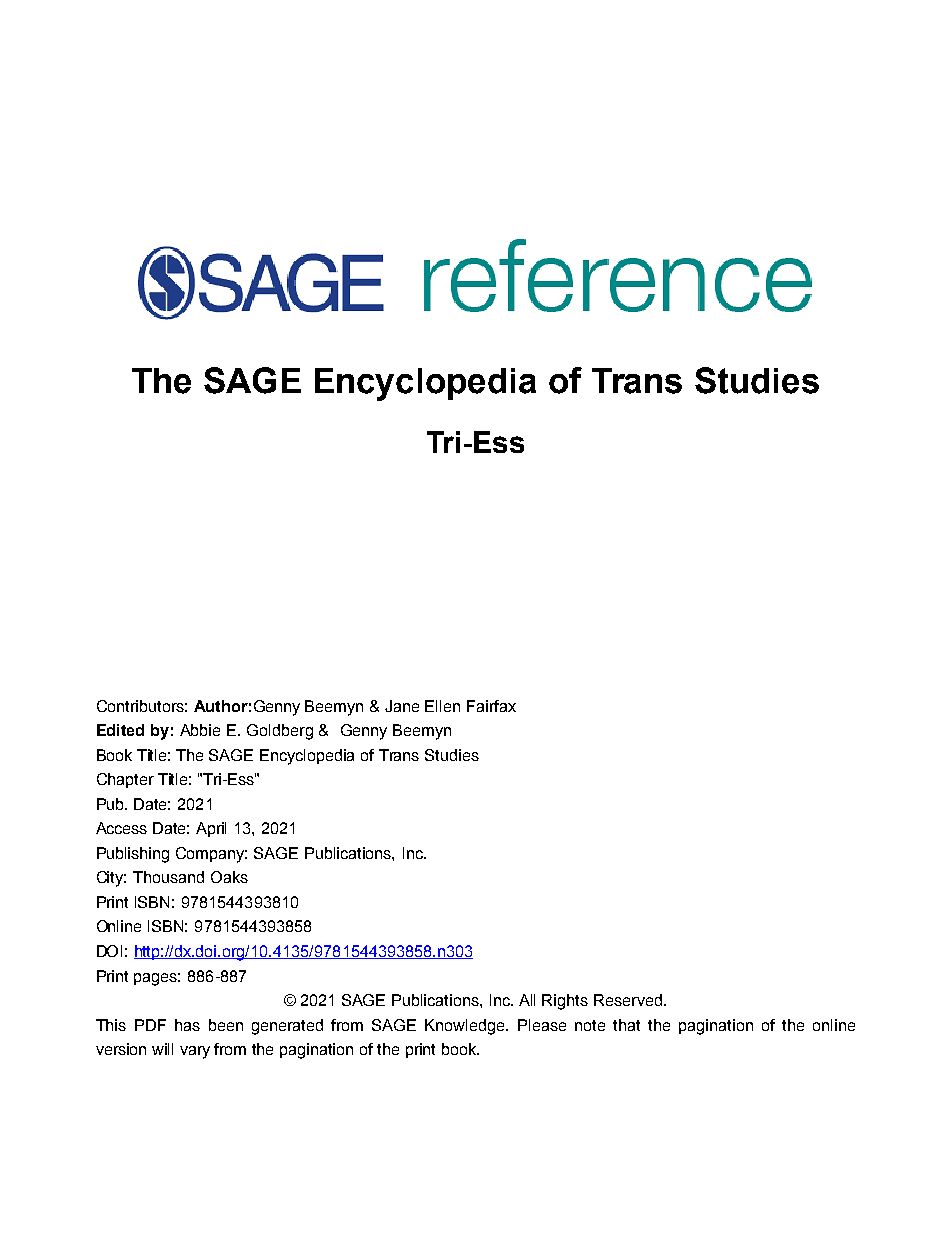 The width and height of the screenshot is (952, 1233). Describe the element at coordinates (200, 730) in the screenshot. I see `Abbie` at that location.
